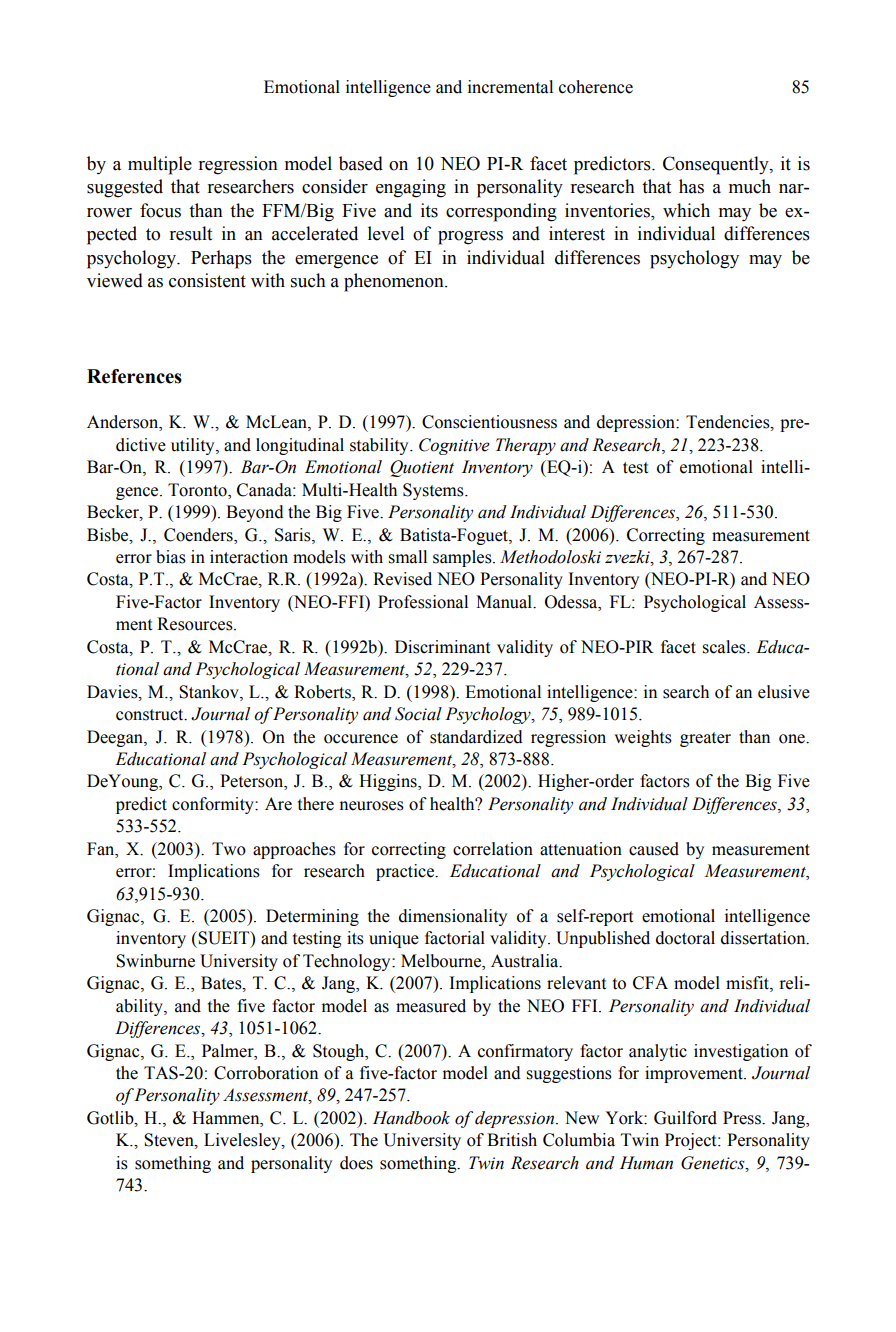 The width and height of the page is (896, 1332). What do you see at coordinates (411, 188) in the page?
I see `engaging` at bounding box center [411, 188].
